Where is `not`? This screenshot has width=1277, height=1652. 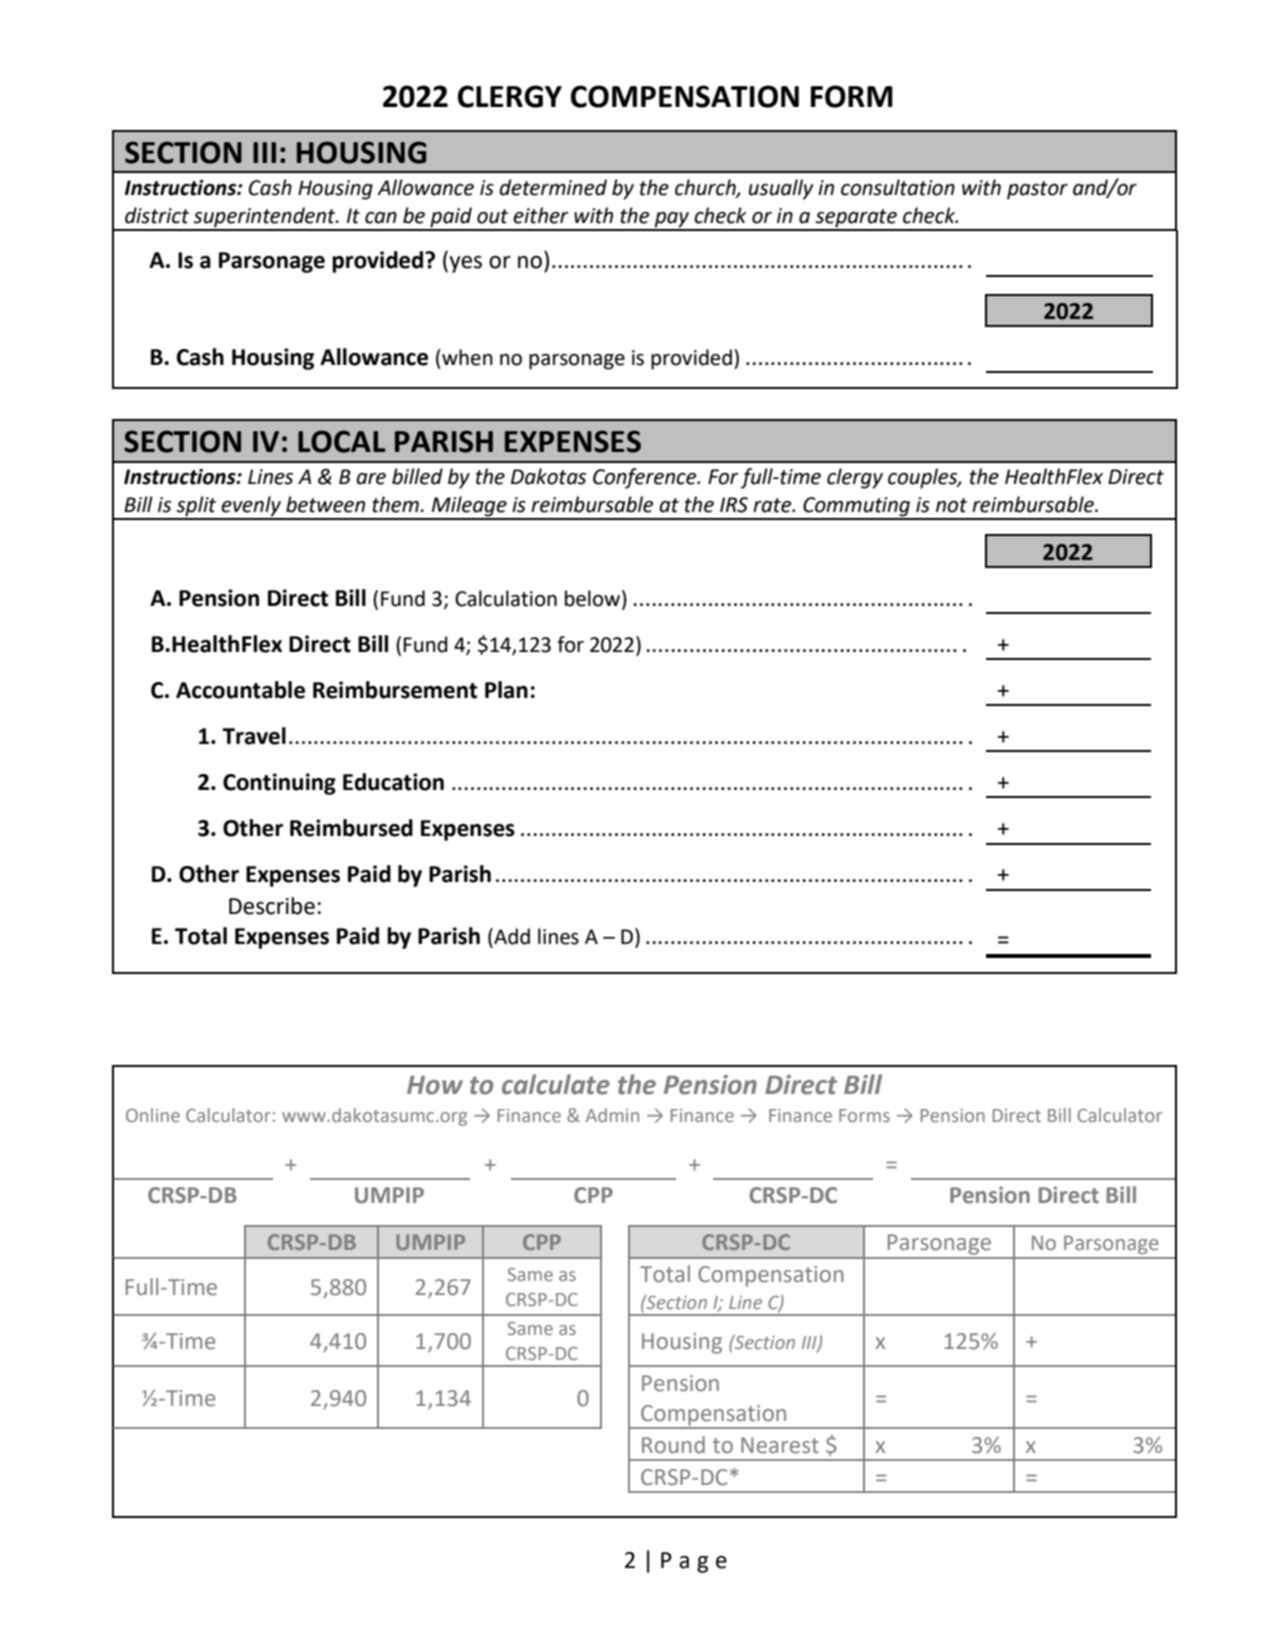 not is located at coordinates (951, 505).
